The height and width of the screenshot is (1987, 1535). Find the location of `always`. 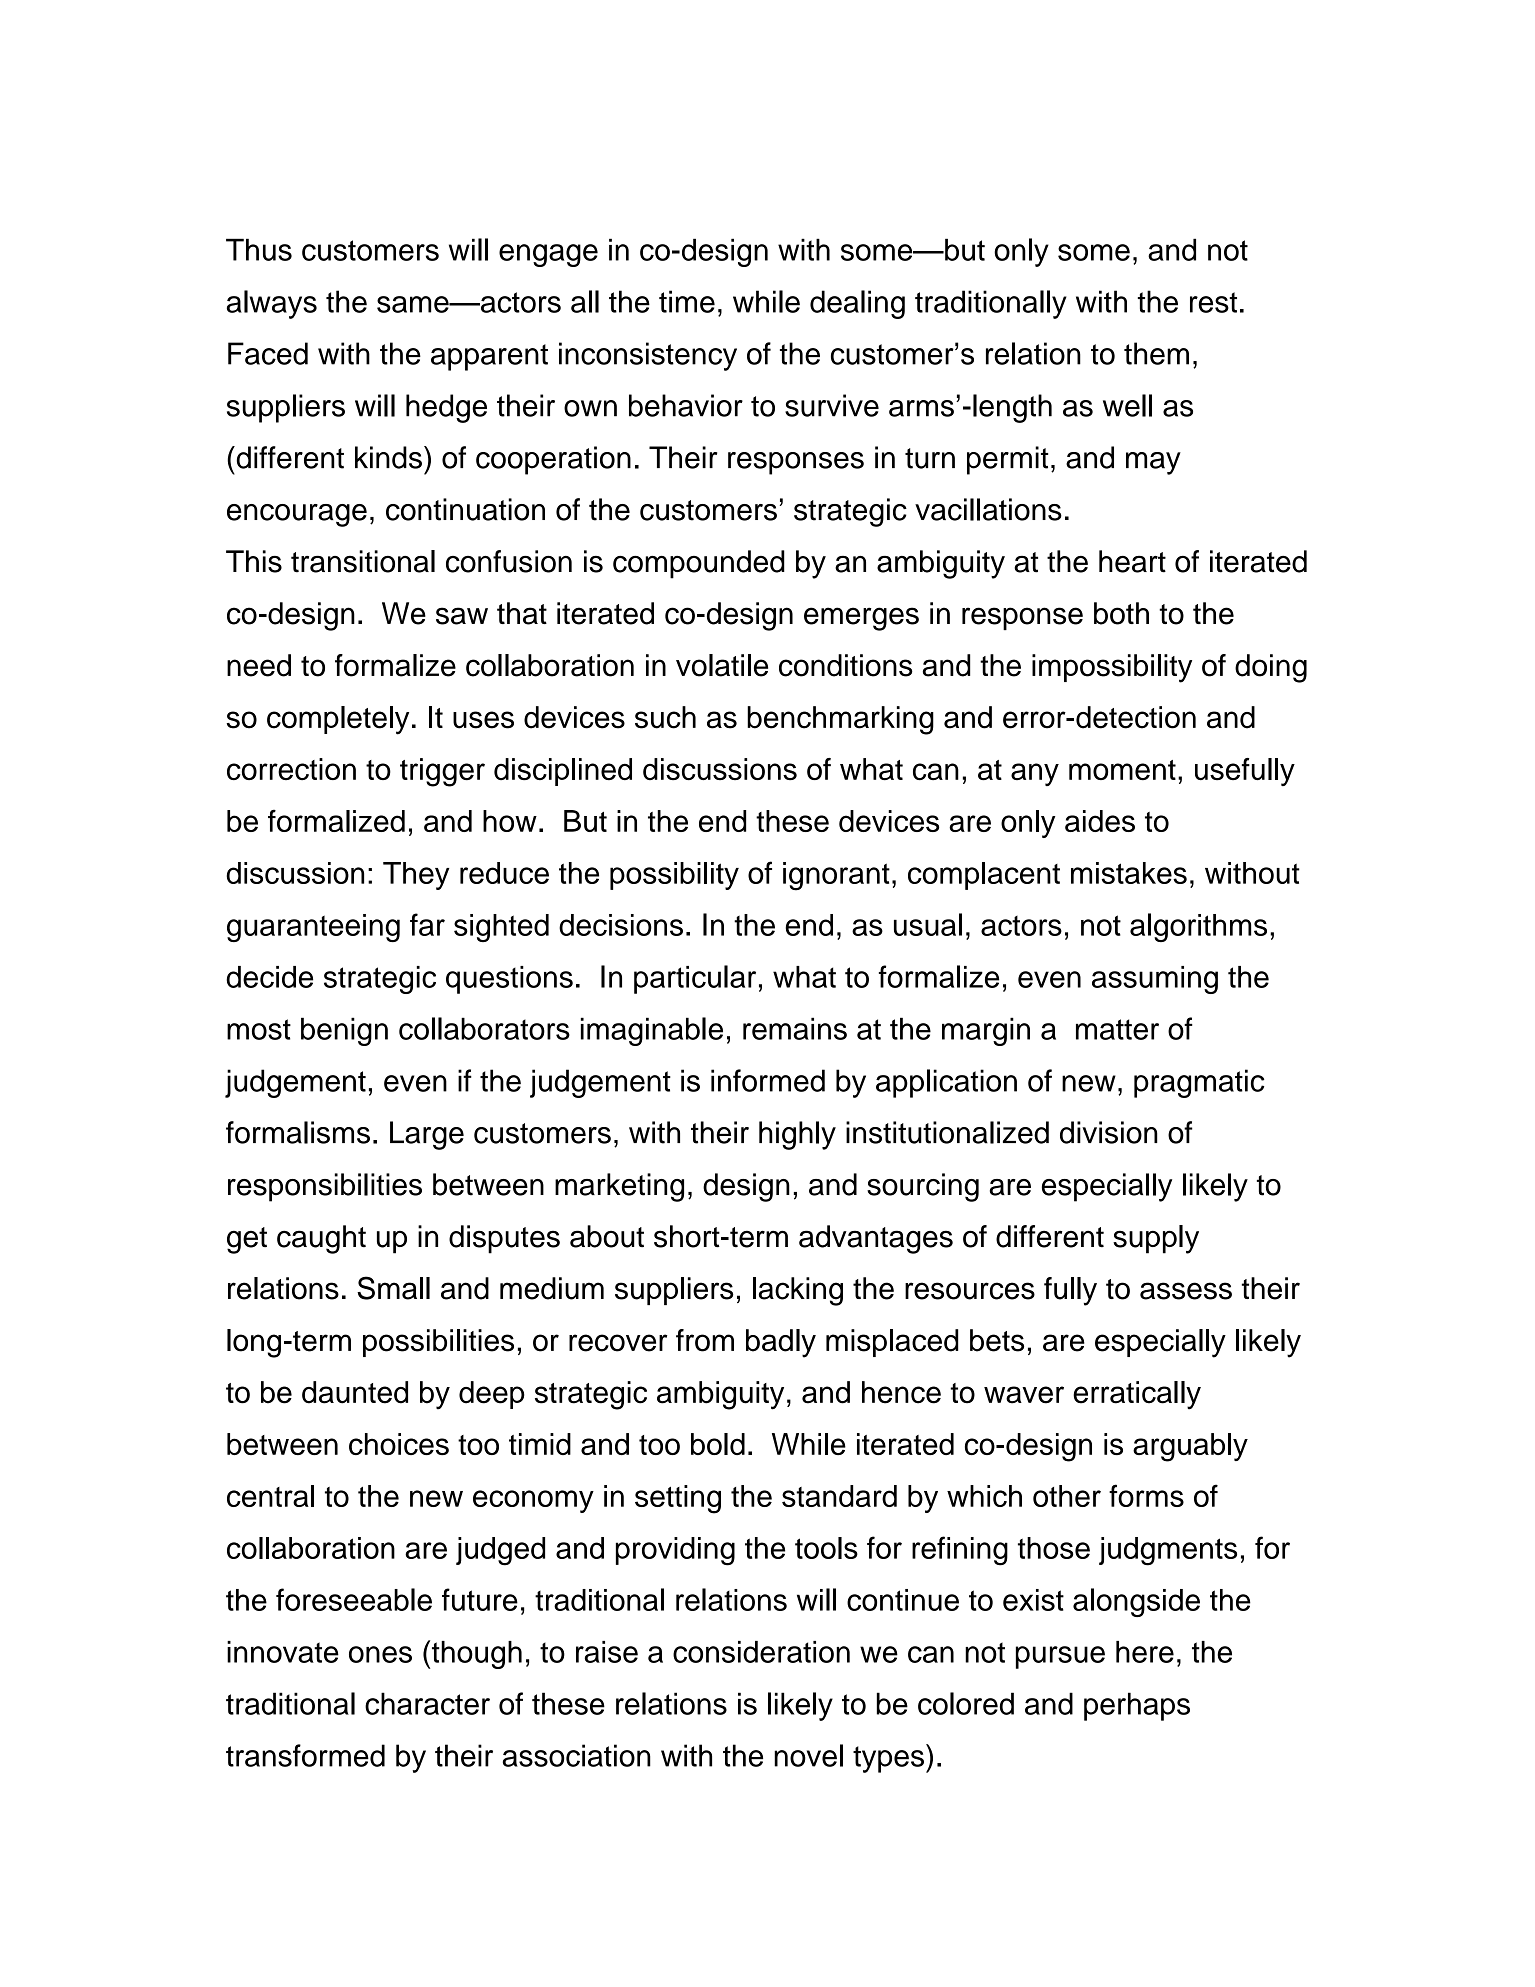

always is located at coordinates (272, 304).
